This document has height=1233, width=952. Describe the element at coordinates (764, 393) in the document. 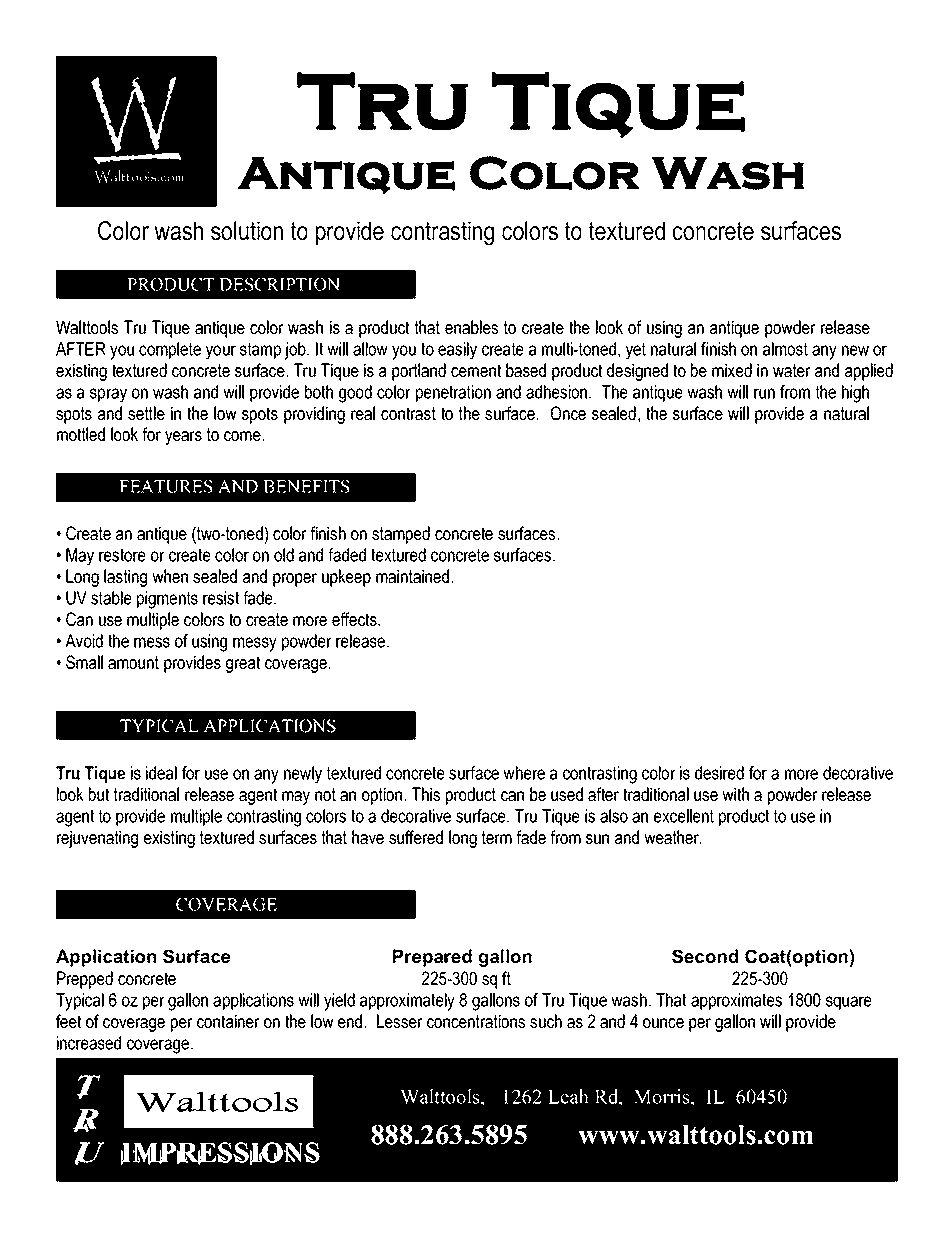

I see `run` at that location.
